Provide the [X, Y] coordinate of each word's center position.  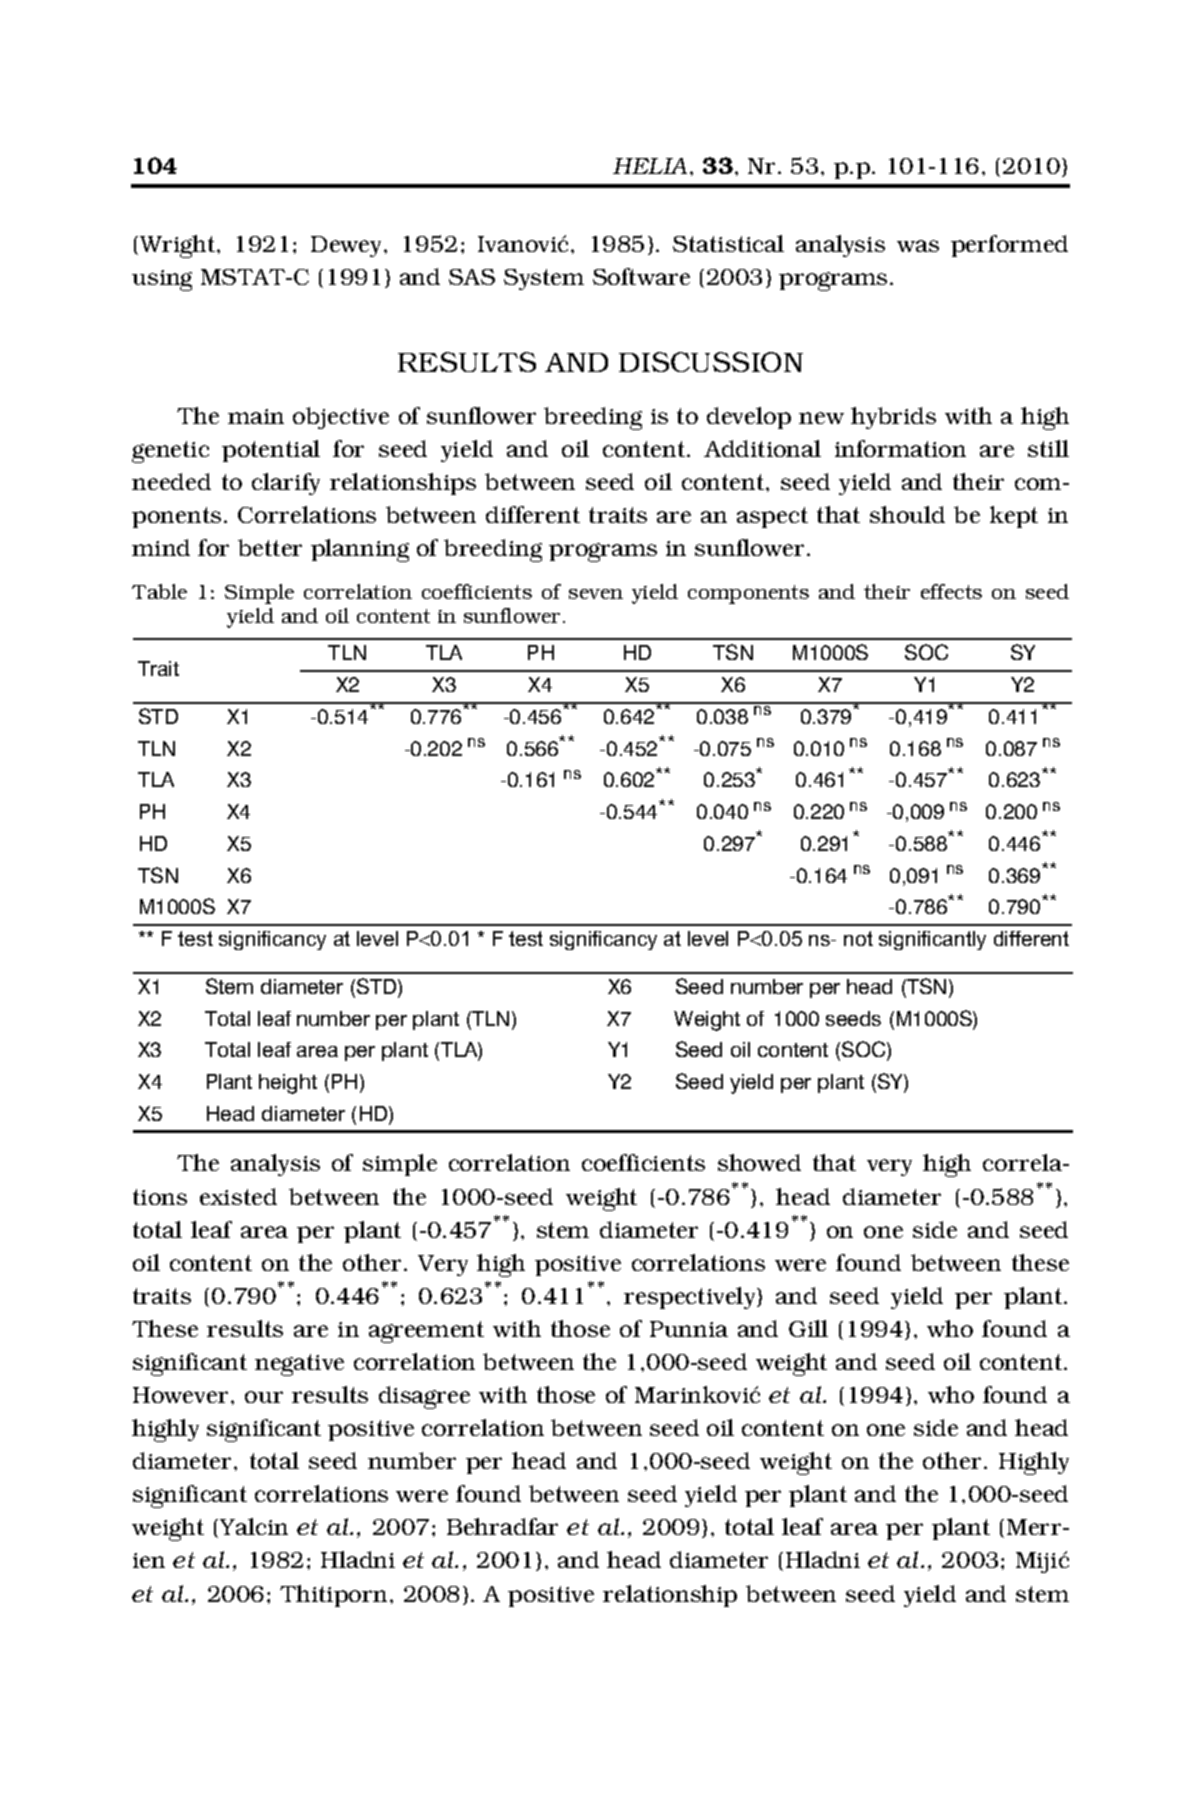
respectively [691, 1298]
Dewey [348, 246]
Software [641, 276]
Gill [808, 1328]
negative [299, 1365]
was [918, 246]
